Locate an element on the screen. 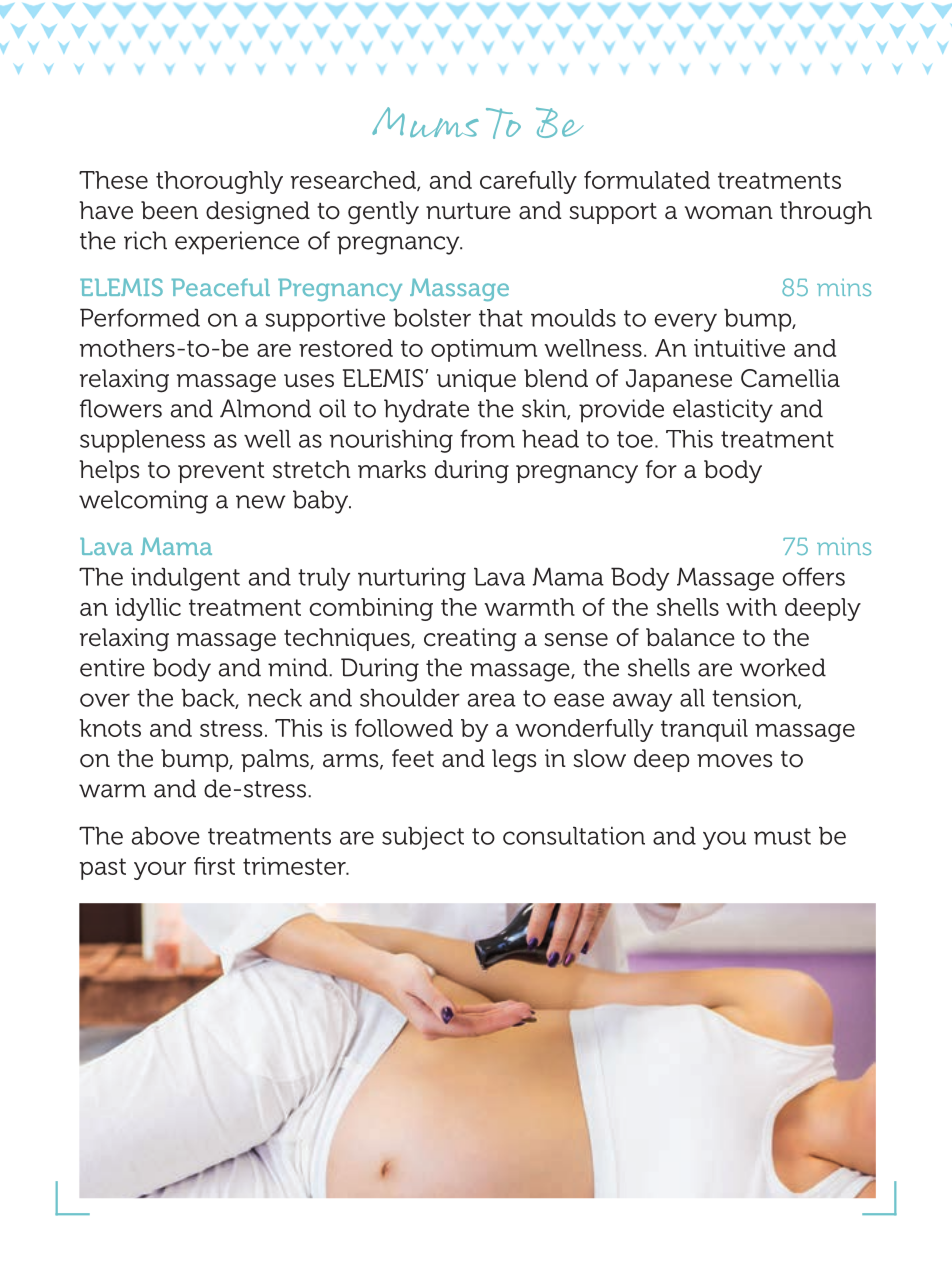 This screenshot has width=952, height=1271. Performed is located at coordinates (140, 317).
